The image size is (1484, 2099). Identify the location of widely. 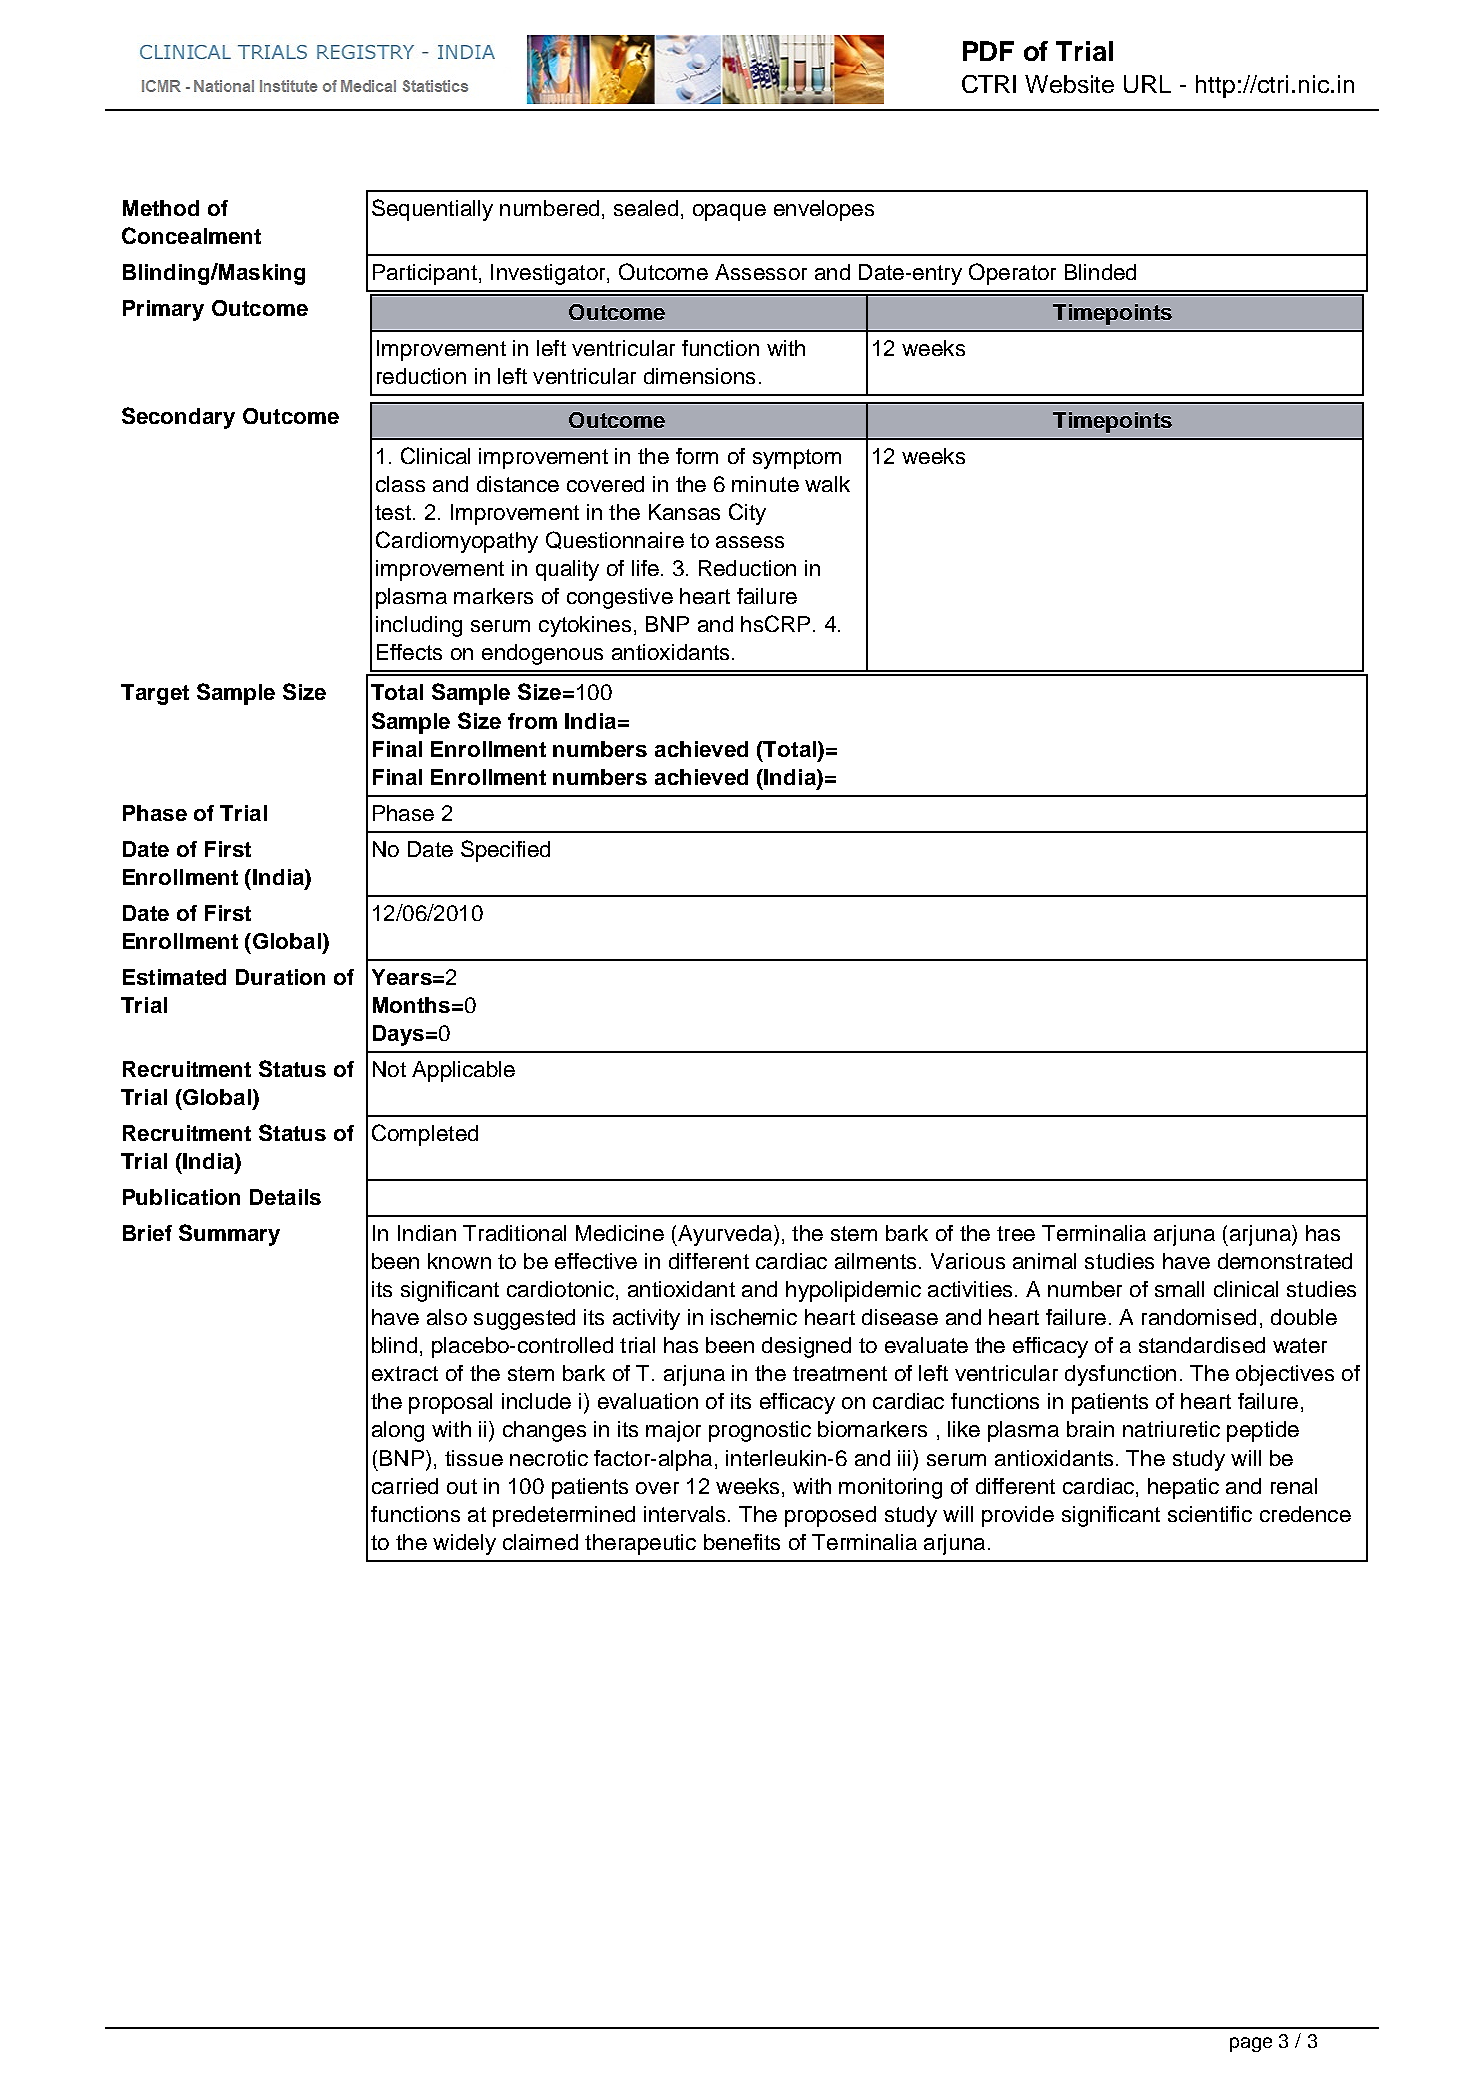
(464, 1544).
